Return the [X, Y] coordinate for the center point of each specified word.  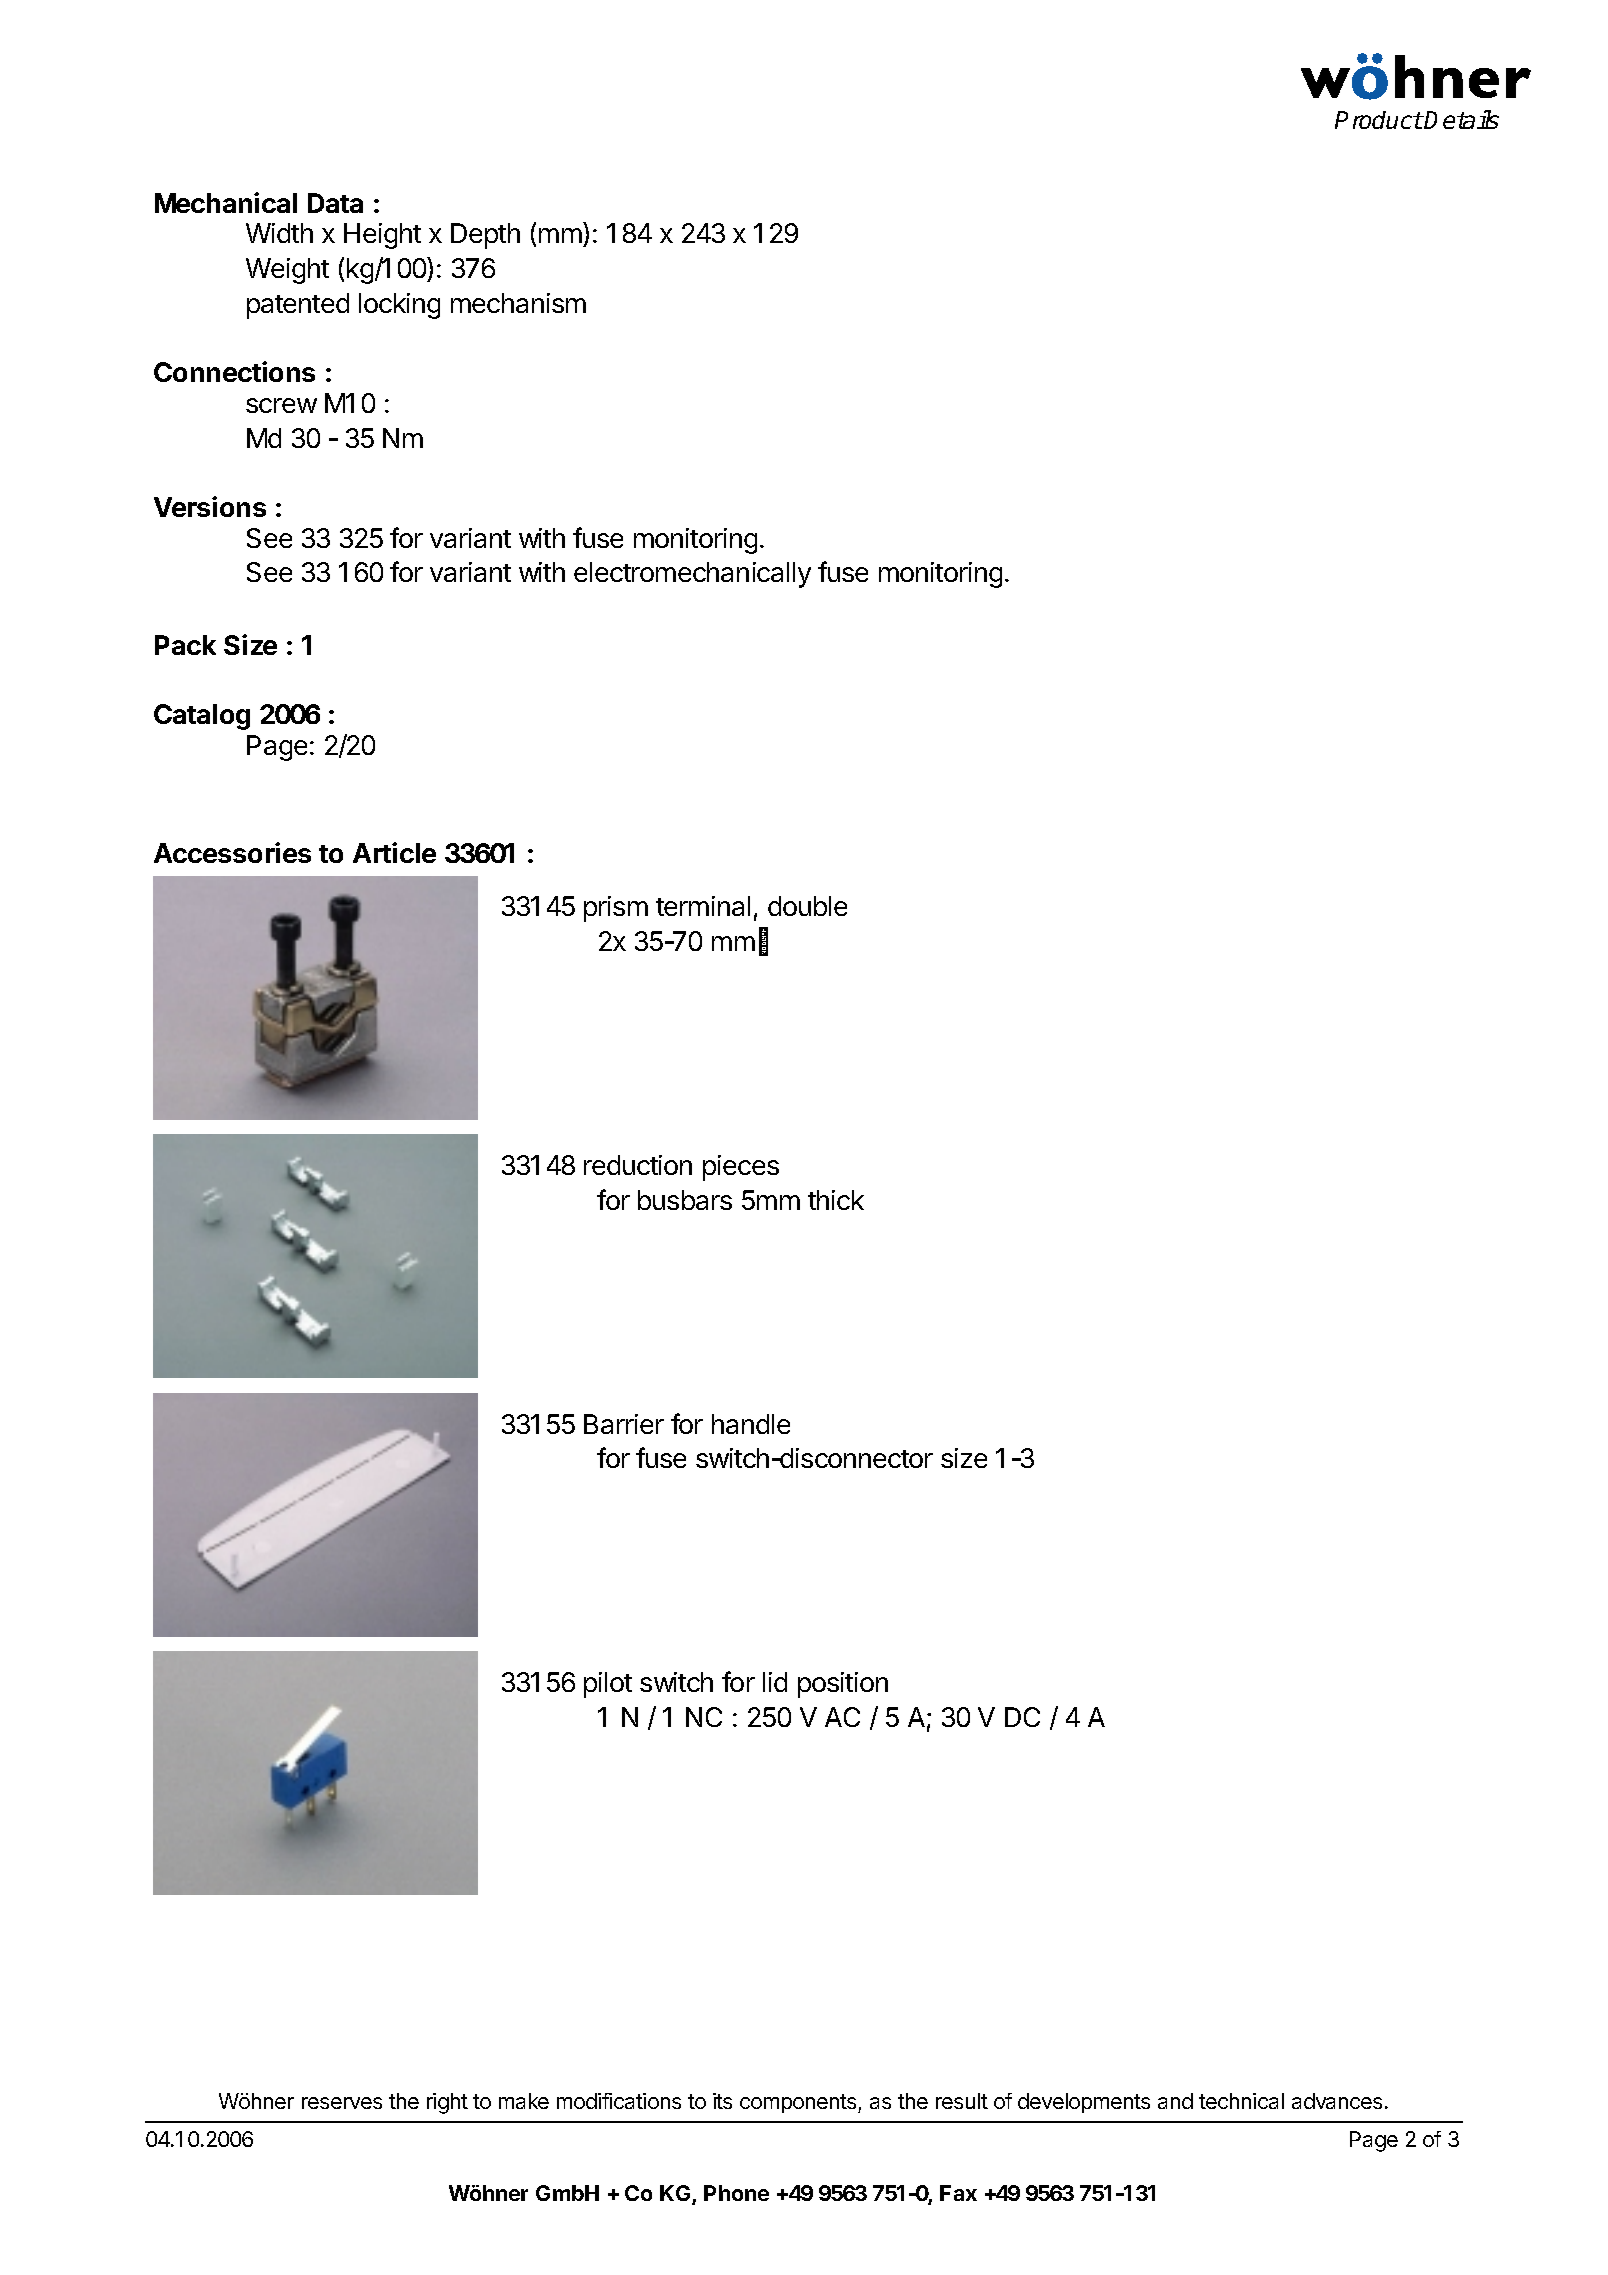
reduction [638, 1165]
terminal [703, 906]
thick [836, 1200]
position [843, 1685]
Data [335, 203]
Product [1379, 120]
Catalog [202, 717]
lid [775, 1682]
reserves [342, 2103]
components [799, 2103]
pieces [741, 1168]
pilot [608, 1685]
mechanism [518, 303]
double [807, 906]
